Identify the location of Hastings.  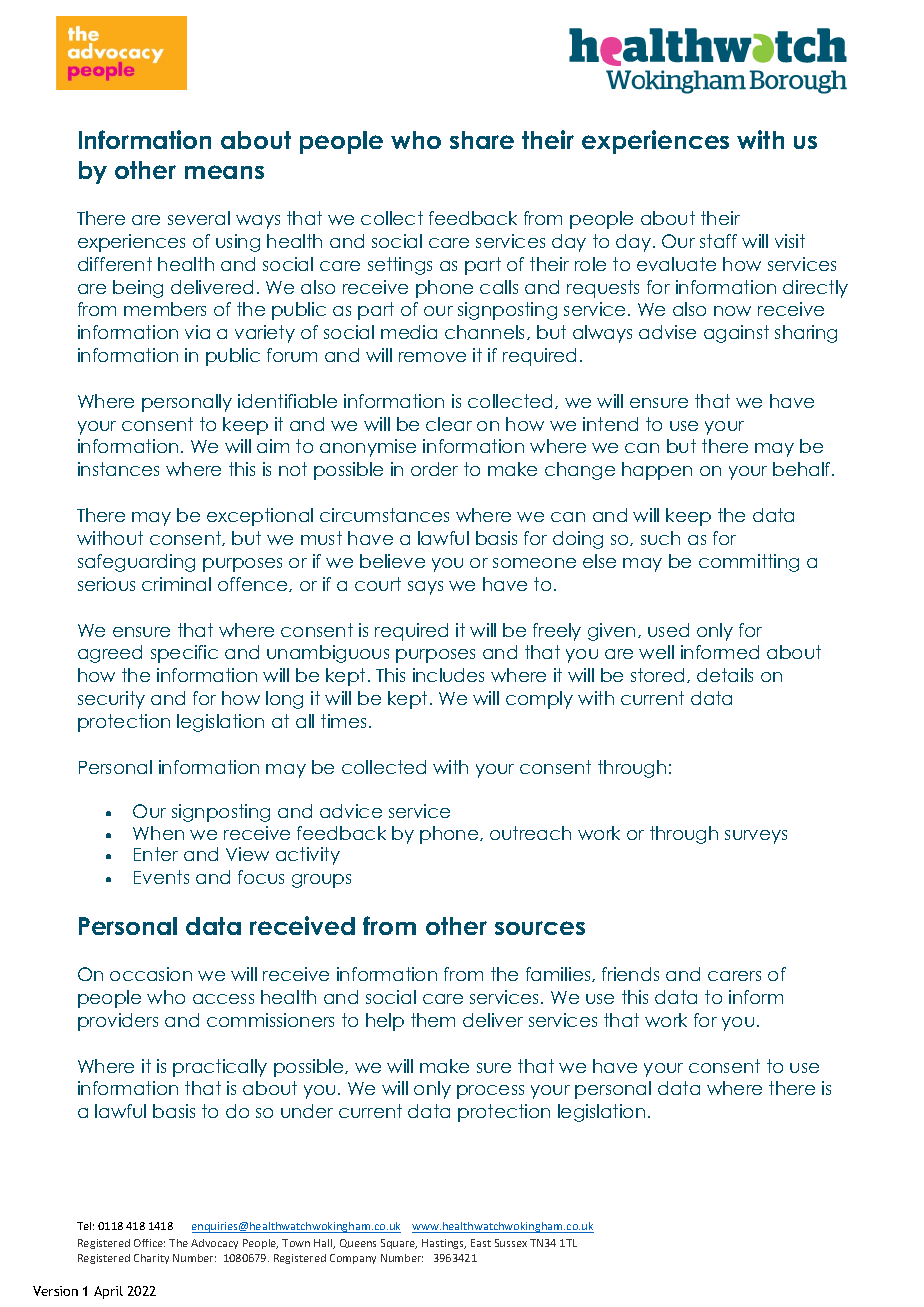
(444, 1244).
